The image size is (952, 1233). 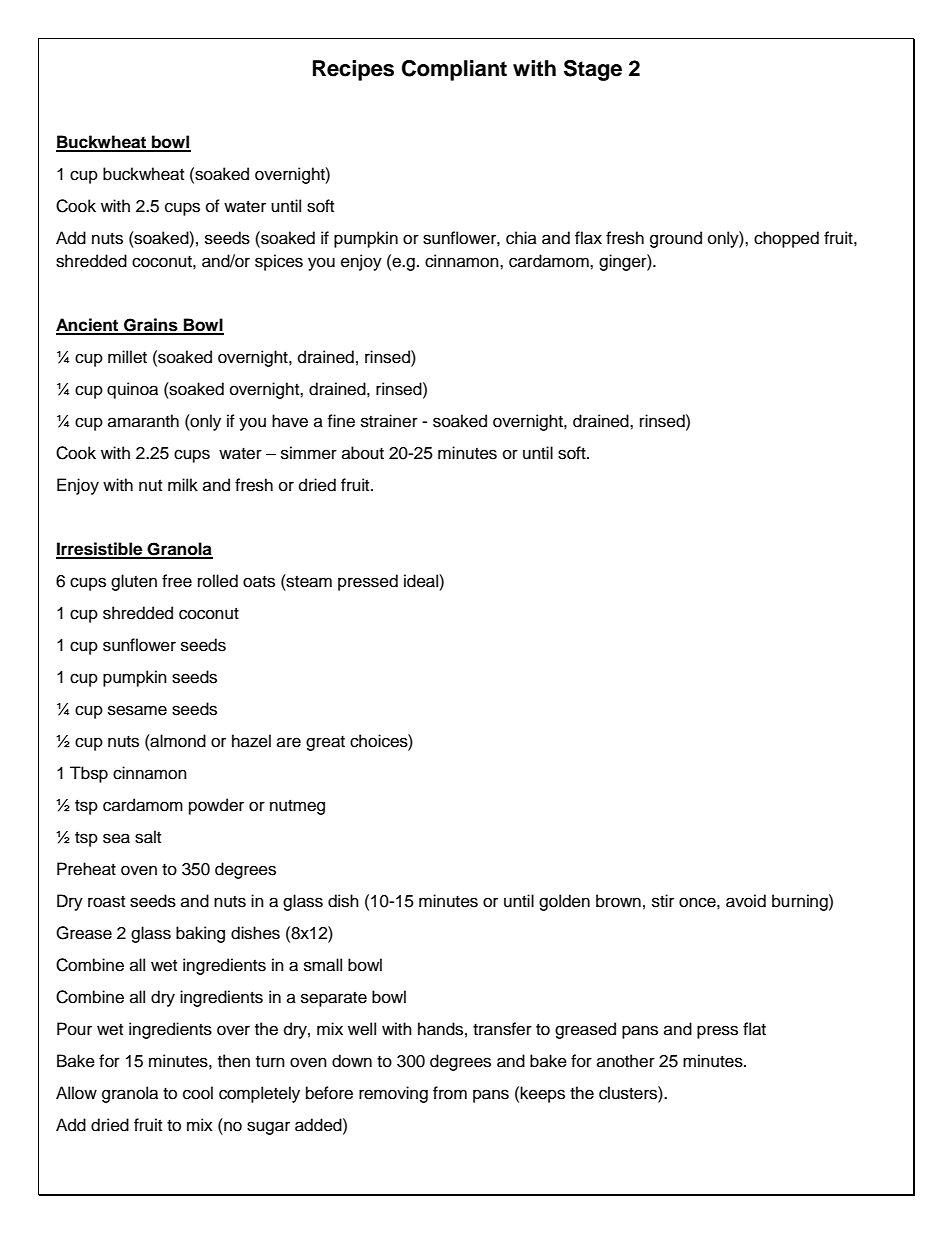 I want to click on from, so click(x=450, y=1093).
